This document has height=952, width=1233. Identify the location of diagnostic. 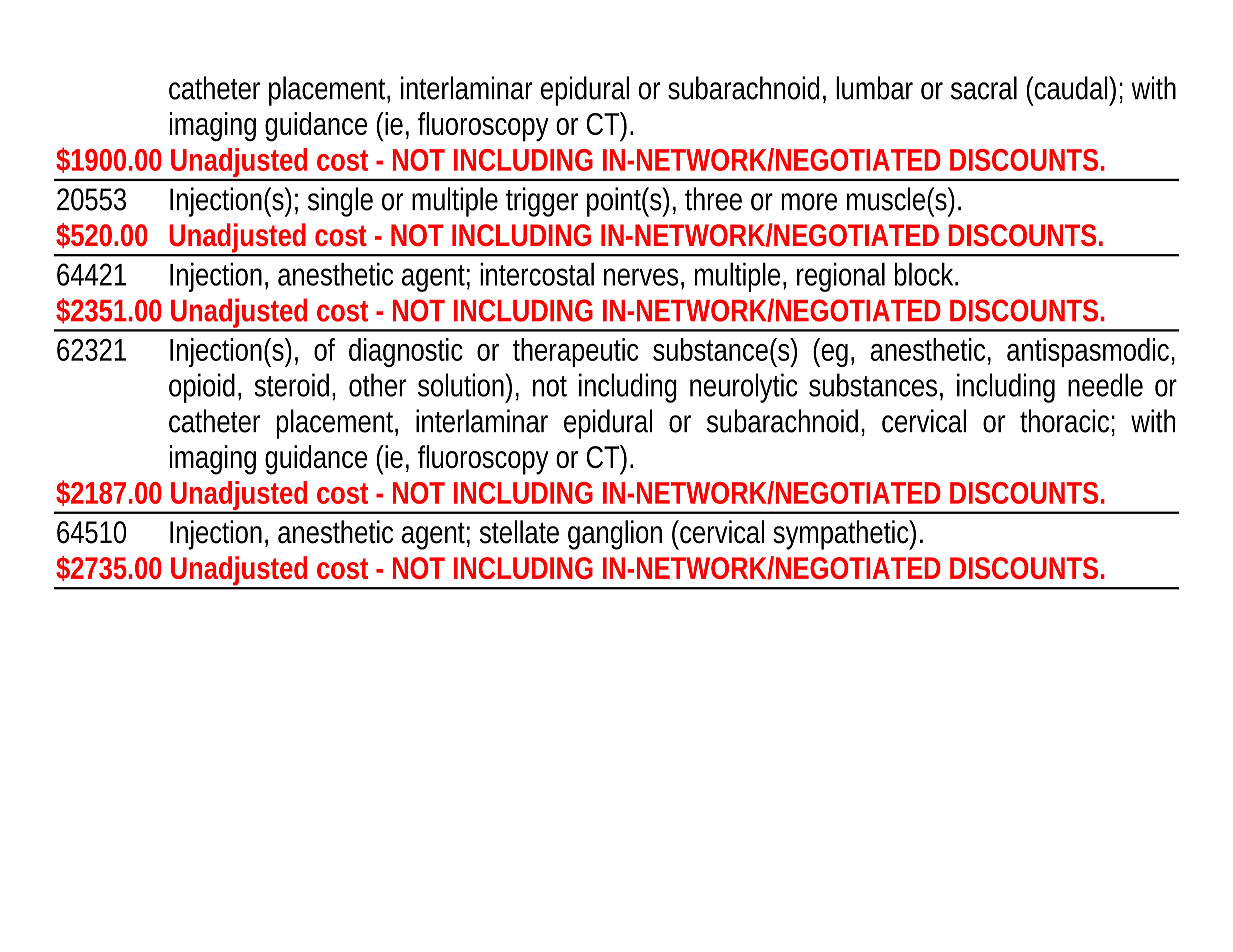
(406, 352).
